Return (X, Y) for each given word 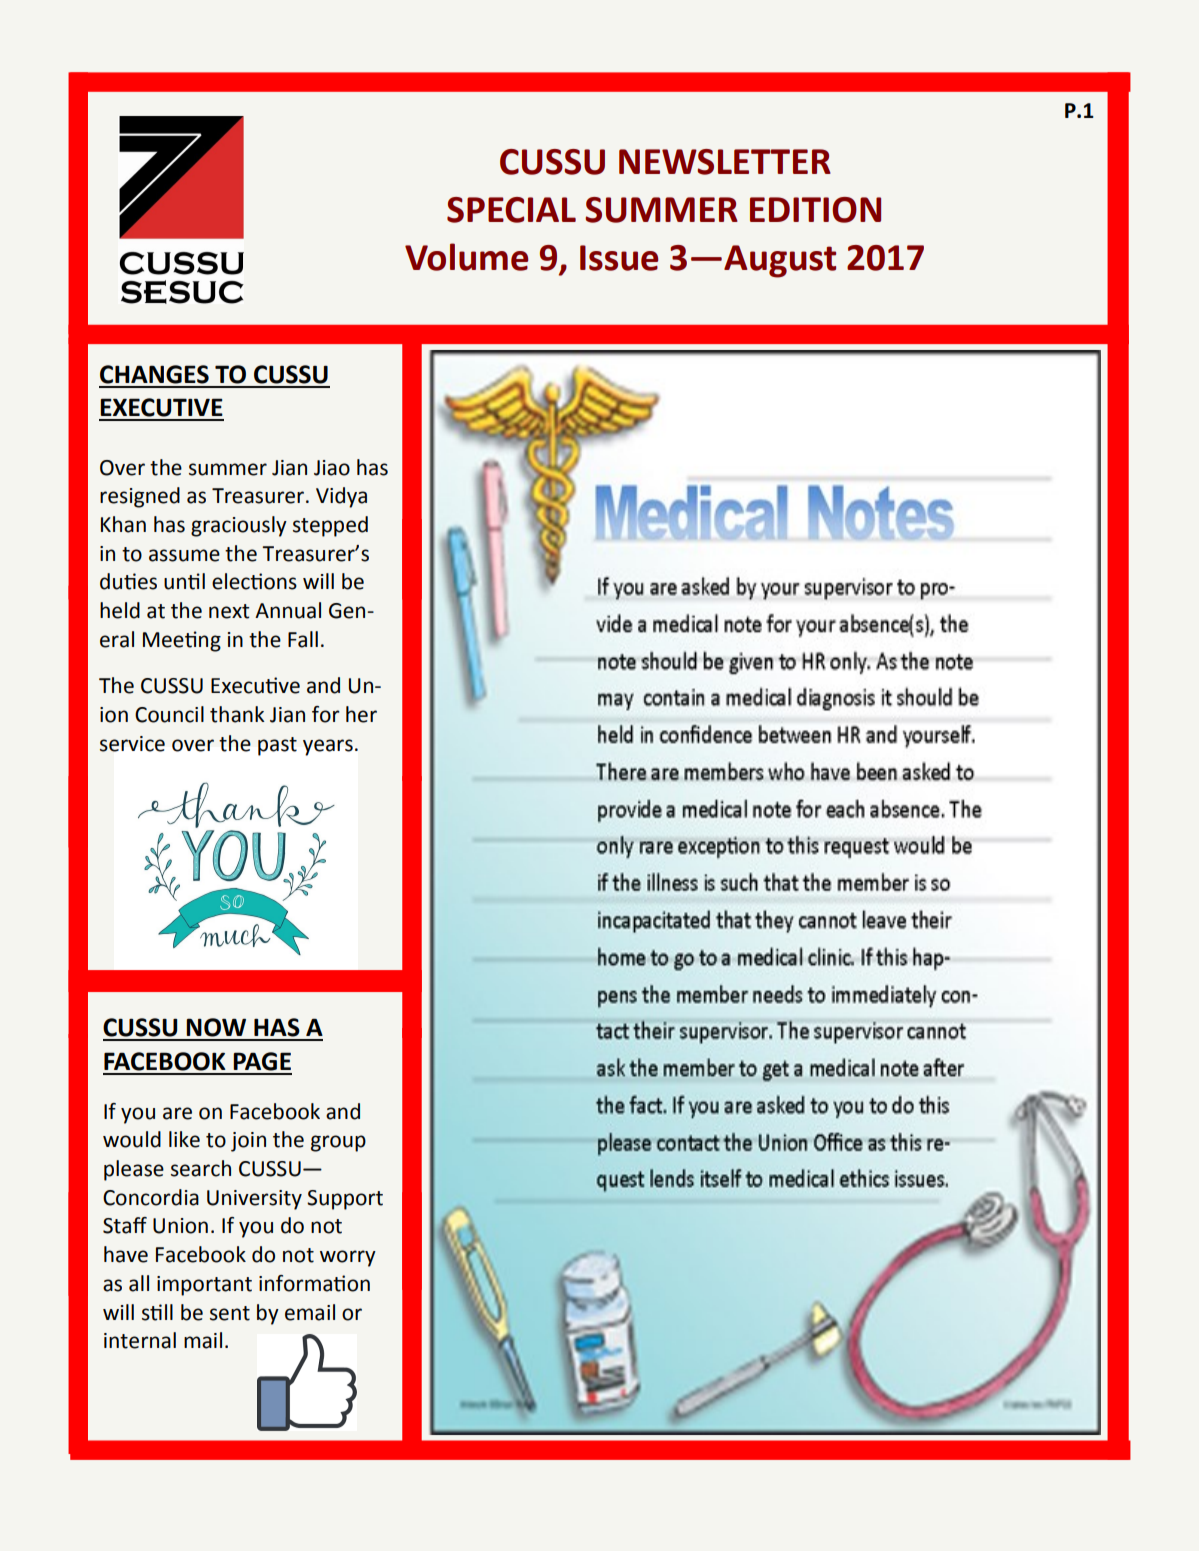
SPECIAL (511, 210)
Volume (466, 257)
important (204, 1286)
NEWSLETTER (725, 162)
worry (348, 1258)
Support (345, 1200)
